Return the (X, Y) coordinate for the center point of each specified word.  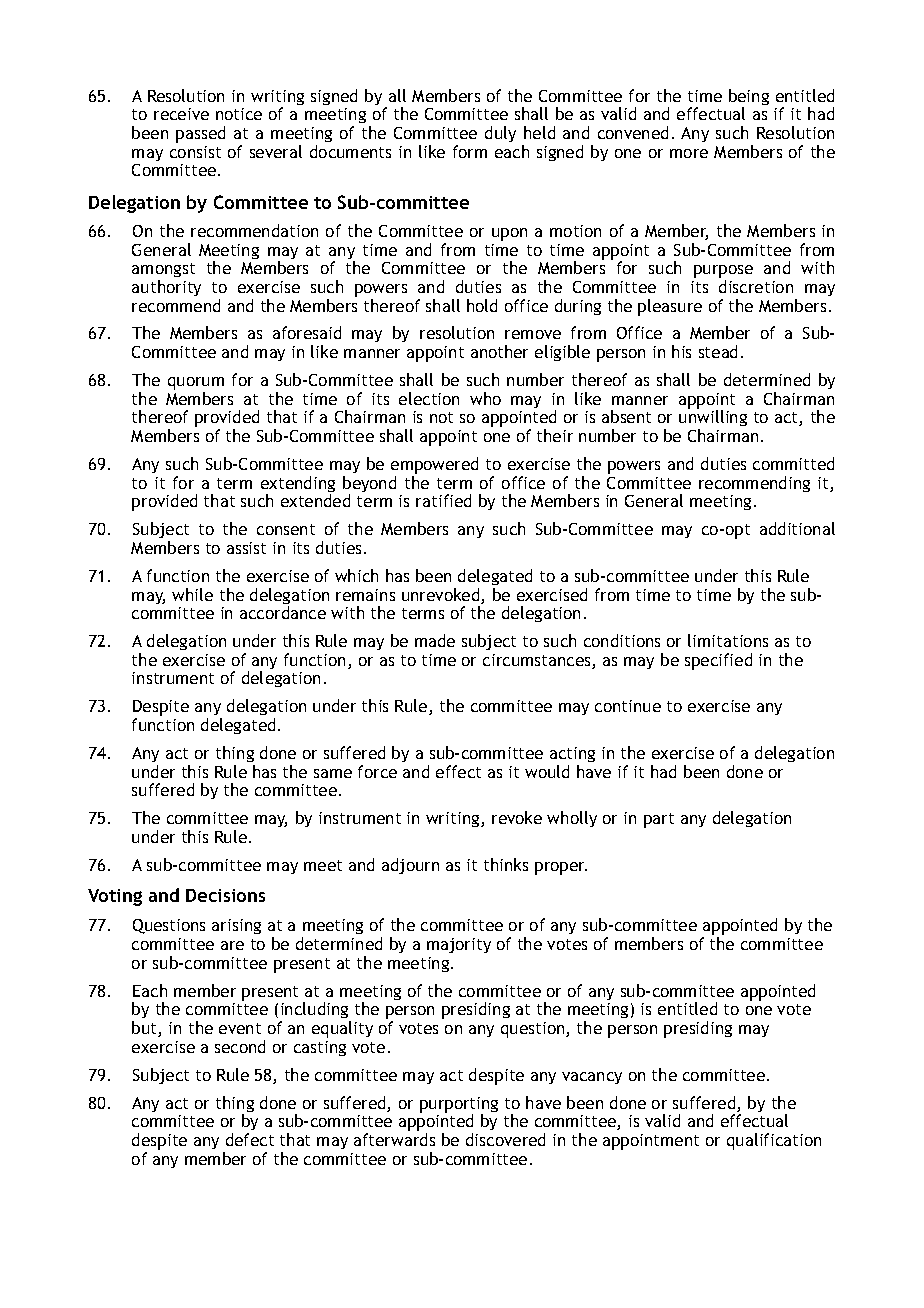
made (435, 640)
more (689, 153)
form (470, 151)
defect (250, 1139)
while (192, 594)
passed (200, 134)
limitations (728, 640)
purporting (459, 1106)
